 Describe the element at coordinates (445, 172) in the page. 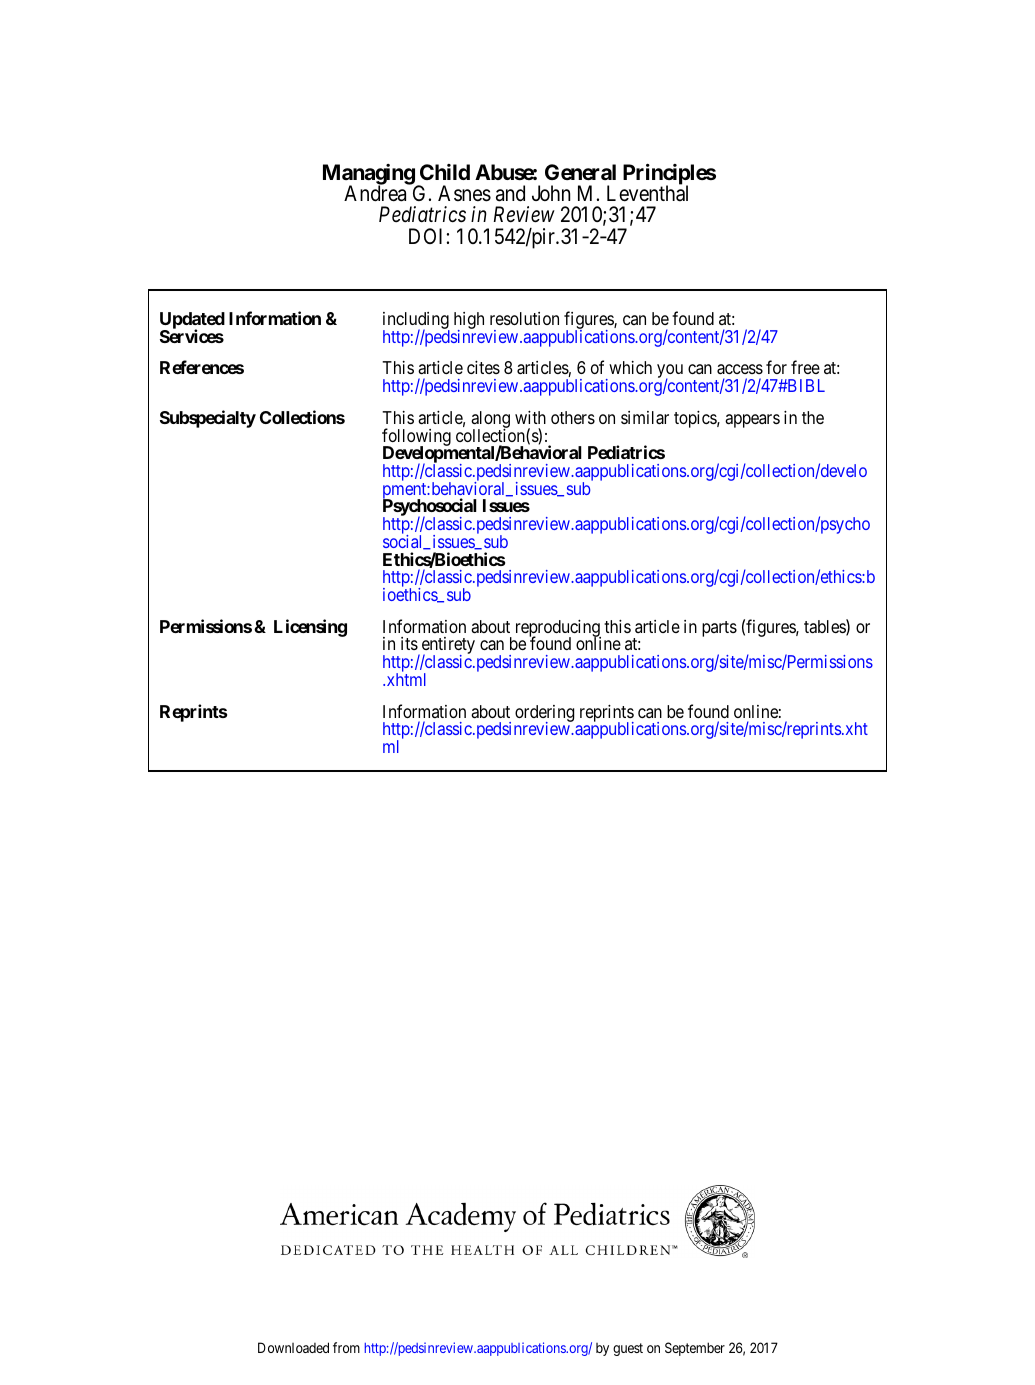

I see `Child` at that location.
